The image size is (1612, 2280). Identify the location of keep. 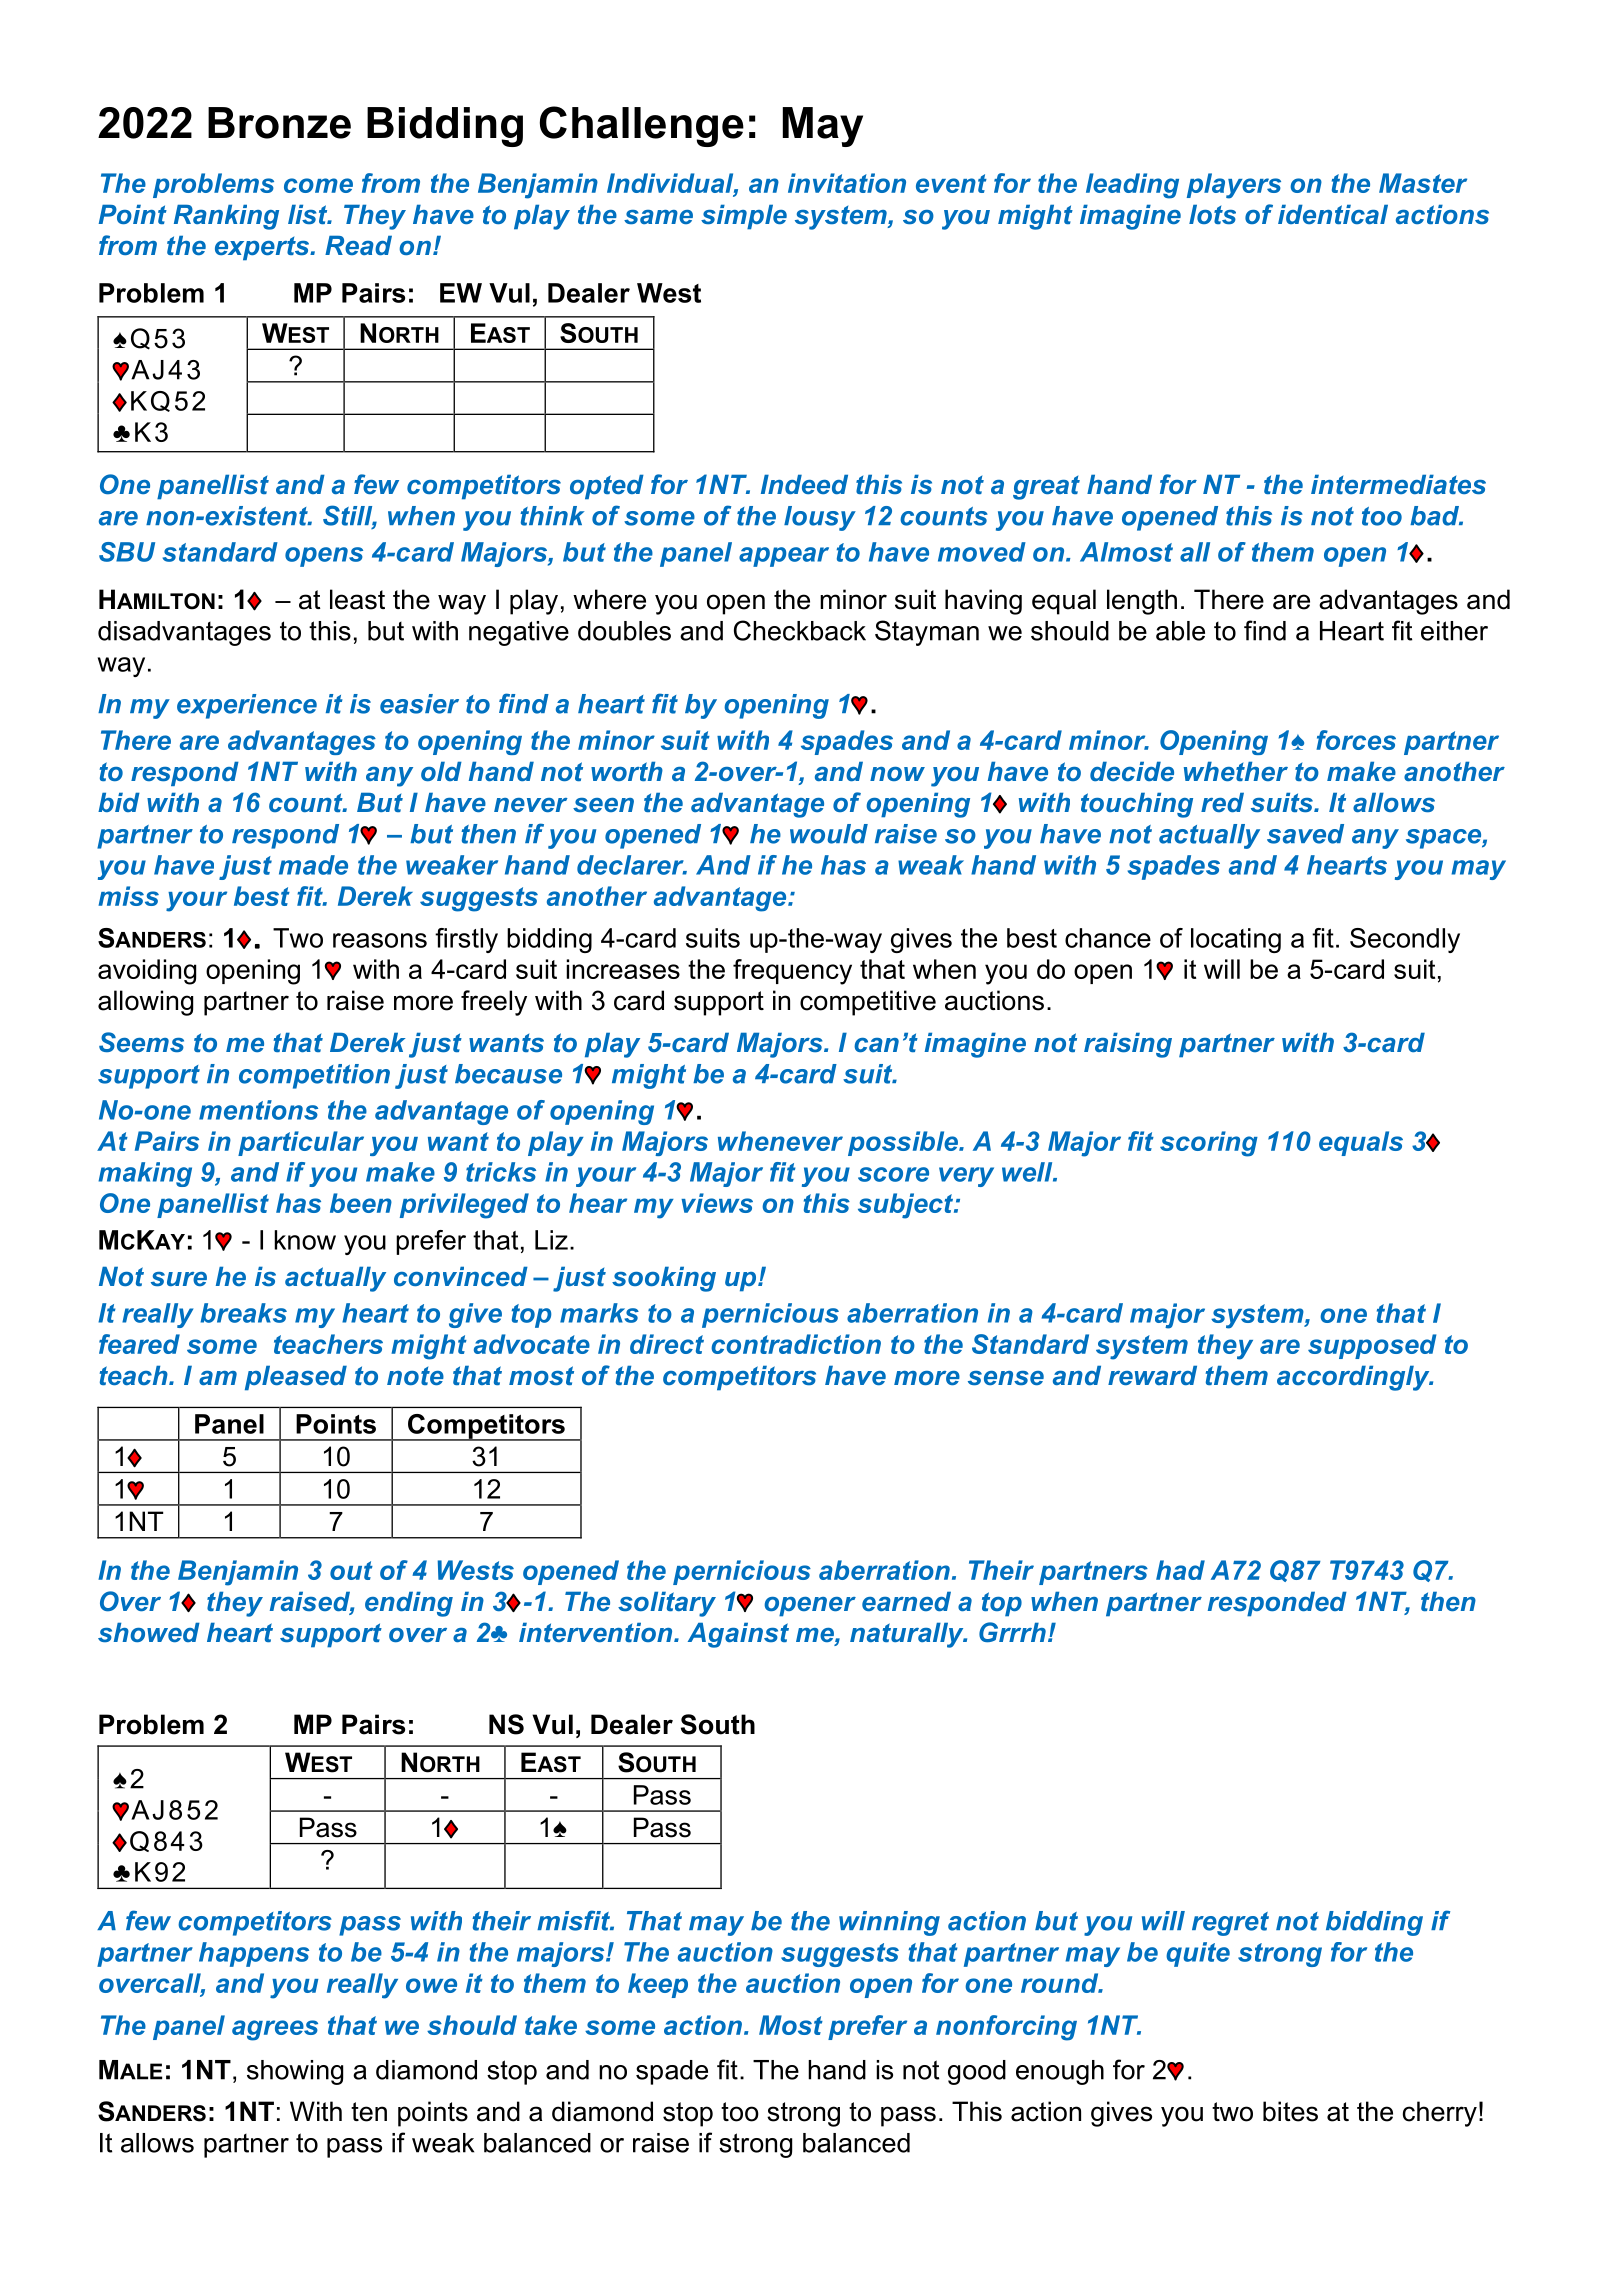
(658, 1985).
